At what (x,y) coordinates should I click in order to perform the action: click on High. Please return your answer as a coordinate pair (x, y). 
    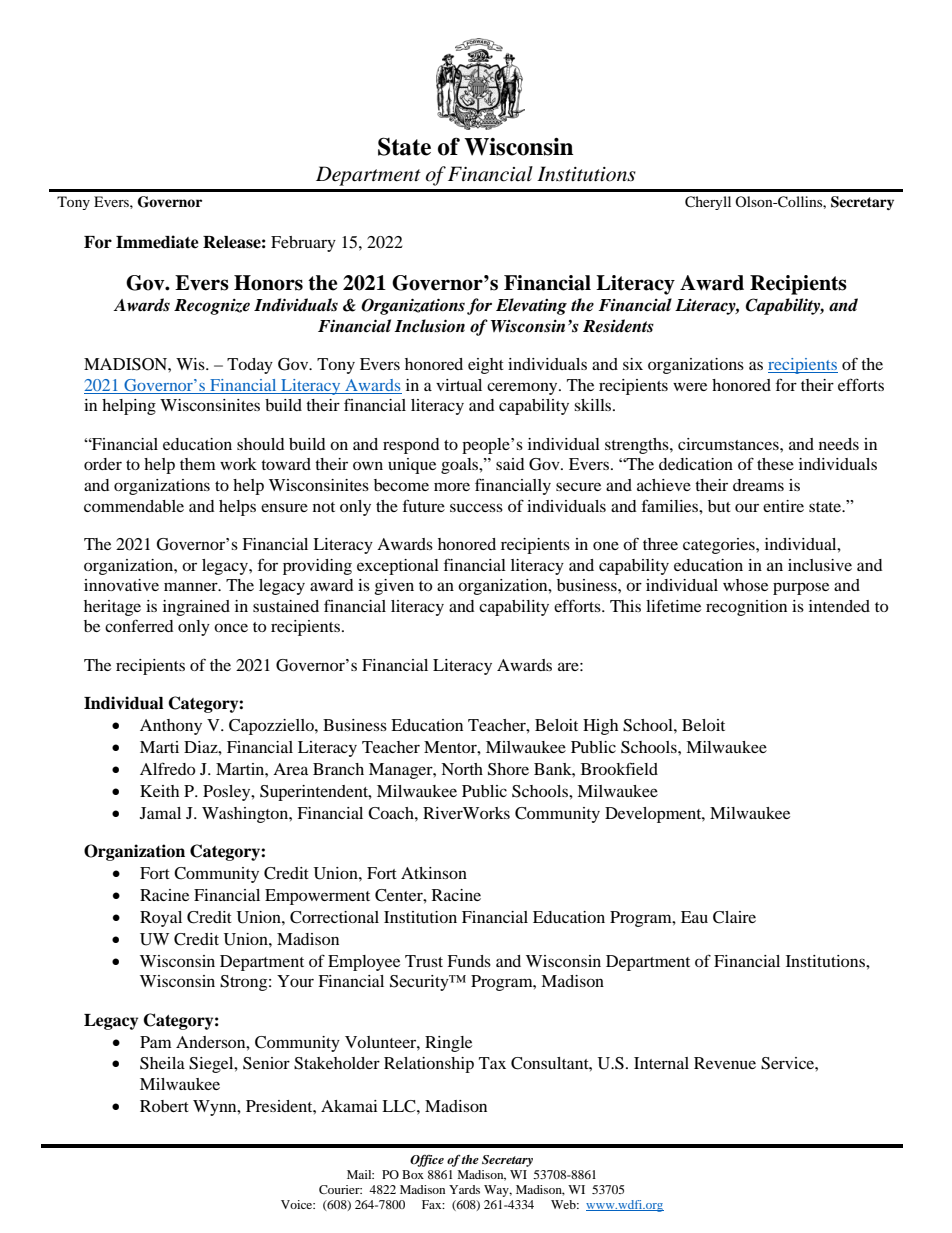
    Looking at the image, I should click on (600, 727).
